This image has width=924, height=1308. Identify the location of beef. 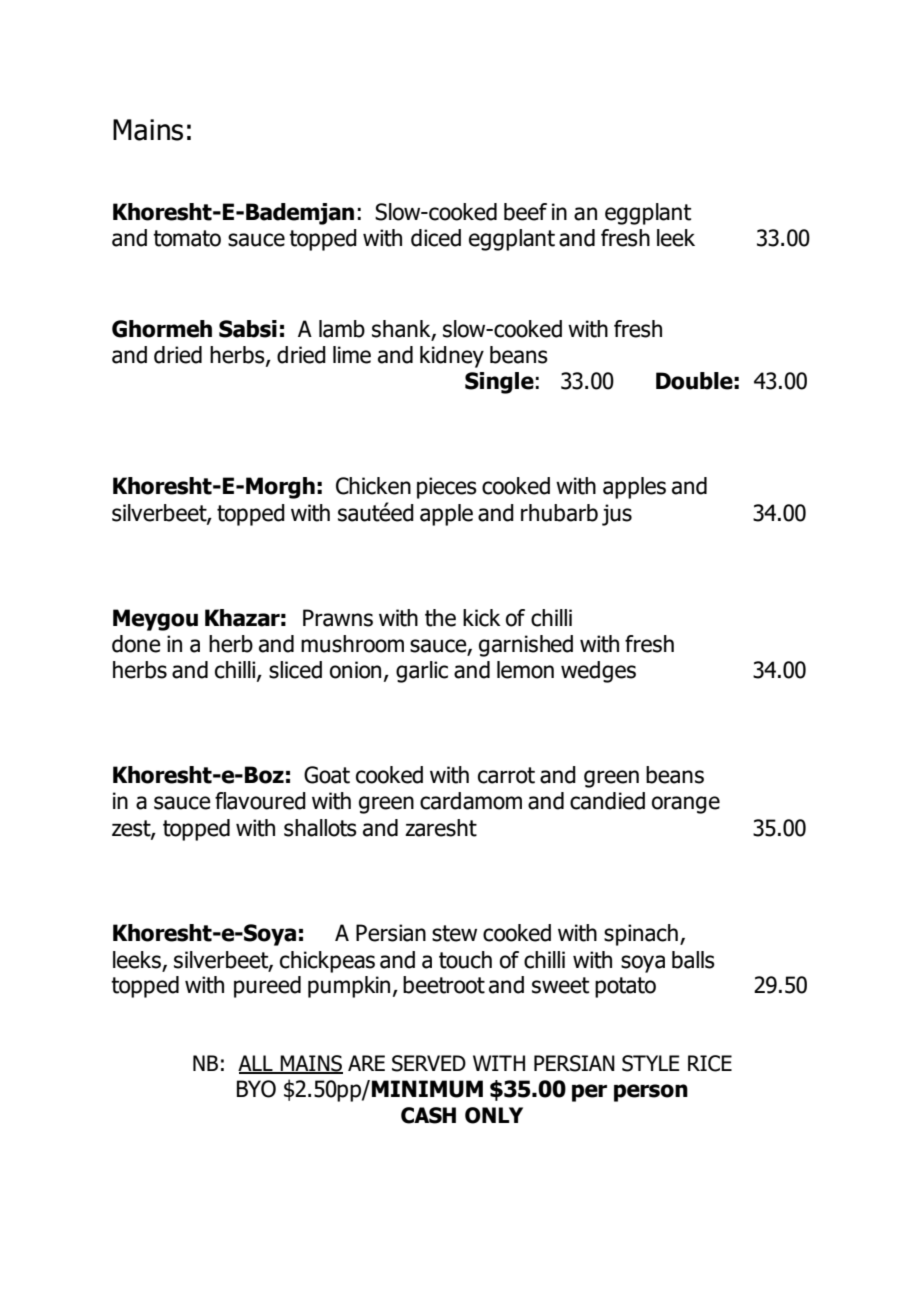
(525, 212).
